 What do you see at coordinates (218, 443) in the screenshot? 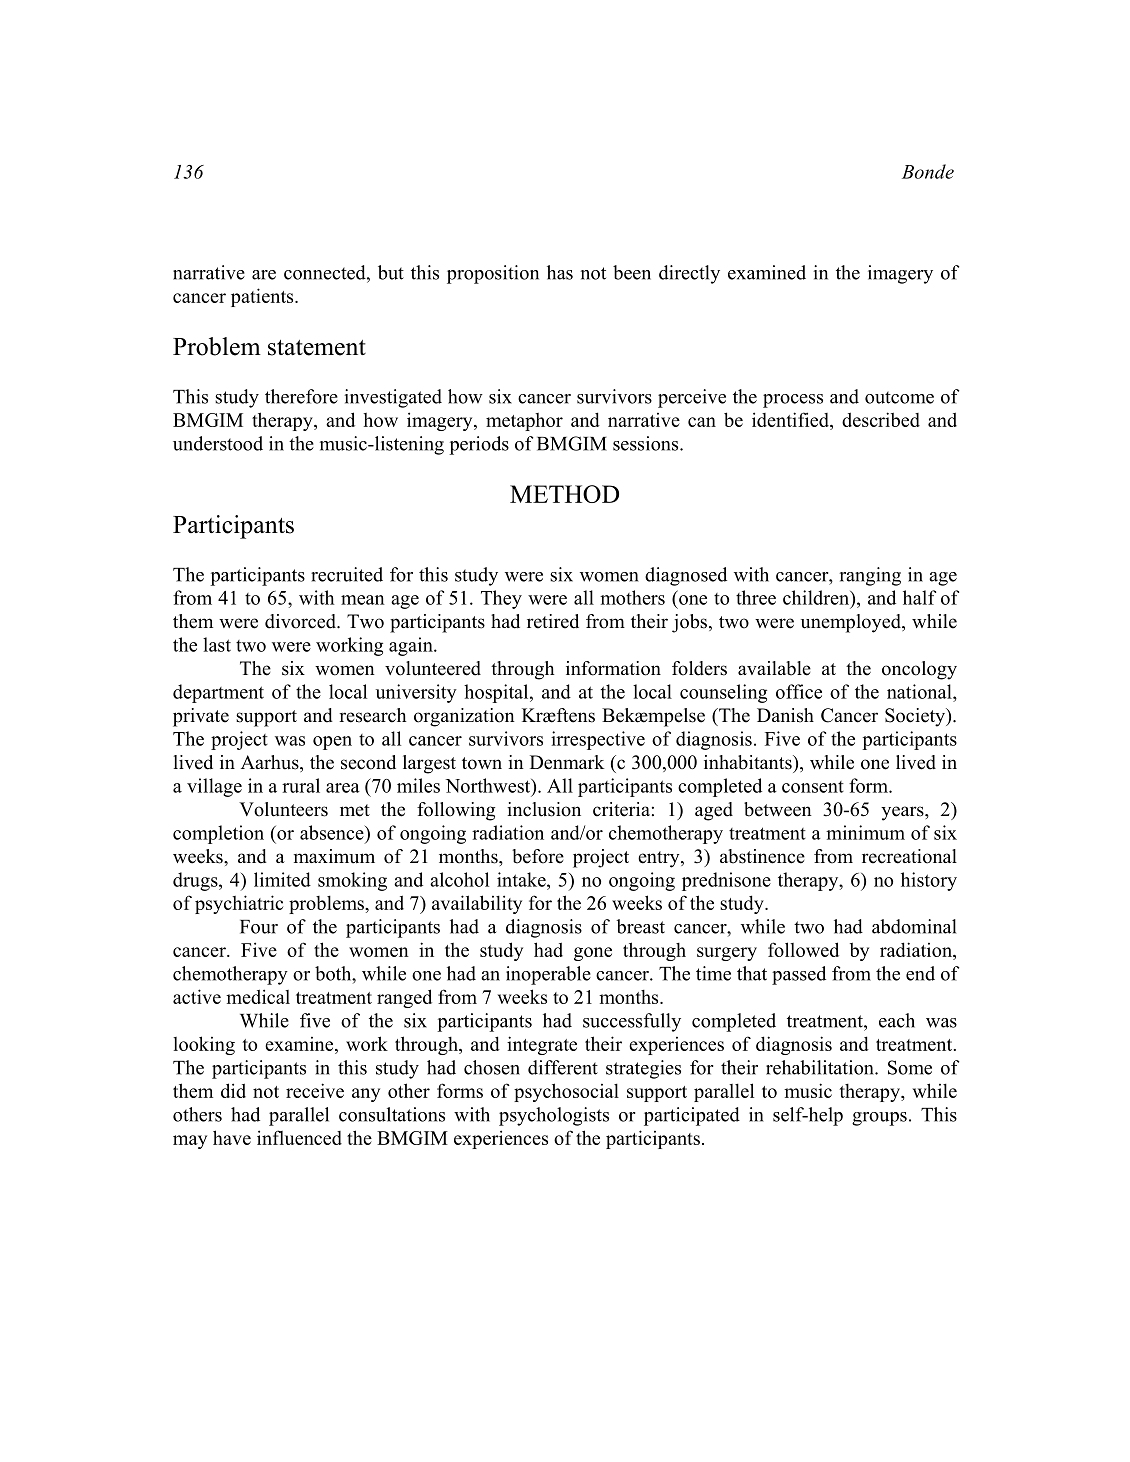
I see `understood` at bounding box center [218, 443].
